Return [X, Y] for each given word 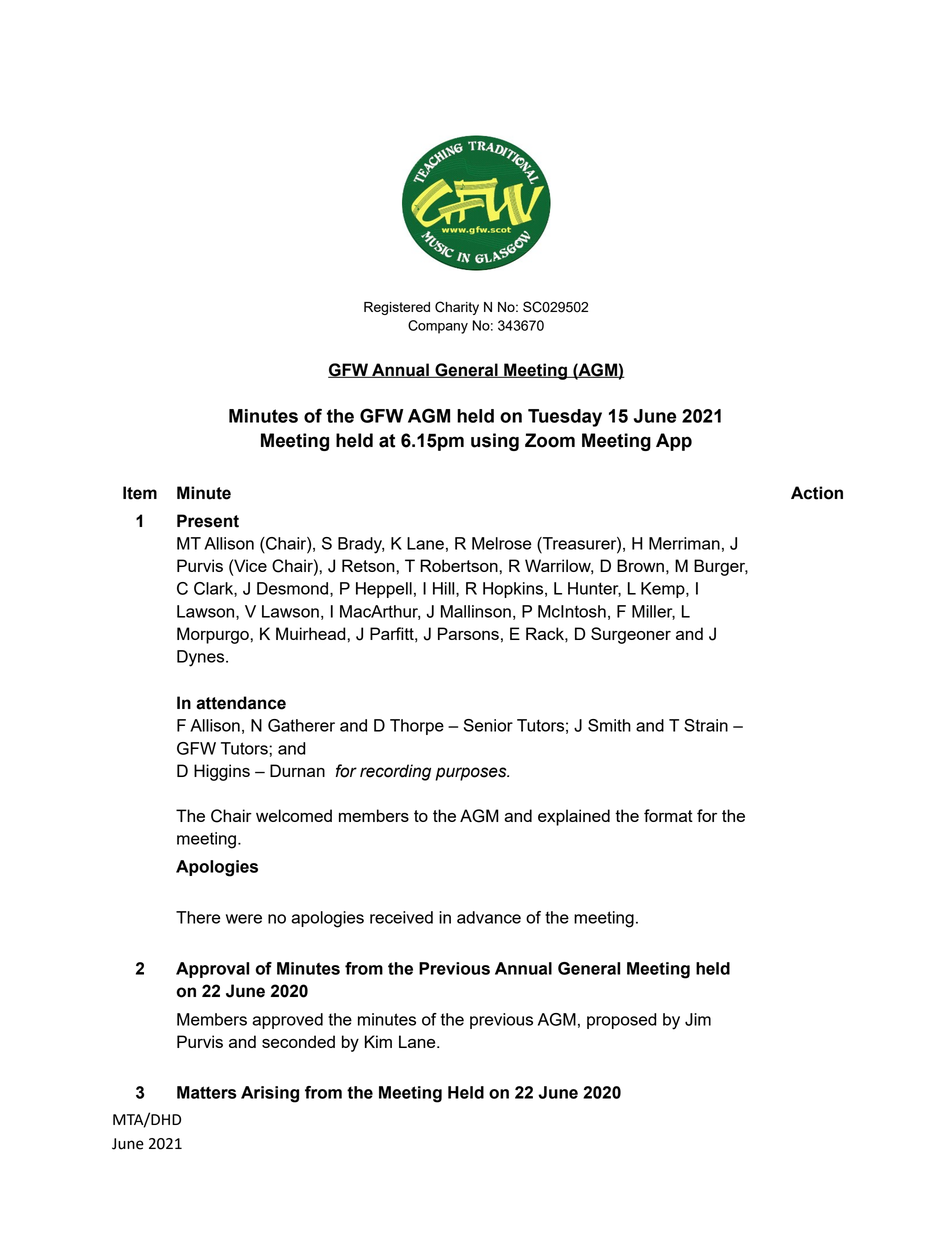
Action [817, 493]
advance [489, 917]
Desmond [294, 589]
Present [208, 521]
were [244, 919]
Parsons [468, 633]
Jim [698, 1019]
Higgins [222, 772]
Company [438, 327]
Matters [207, 1092]
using [495, 442]
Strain [706, 725]
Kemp [664, 590]
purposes [472, 774]
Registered [397, 308]
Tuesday [565, 418]
